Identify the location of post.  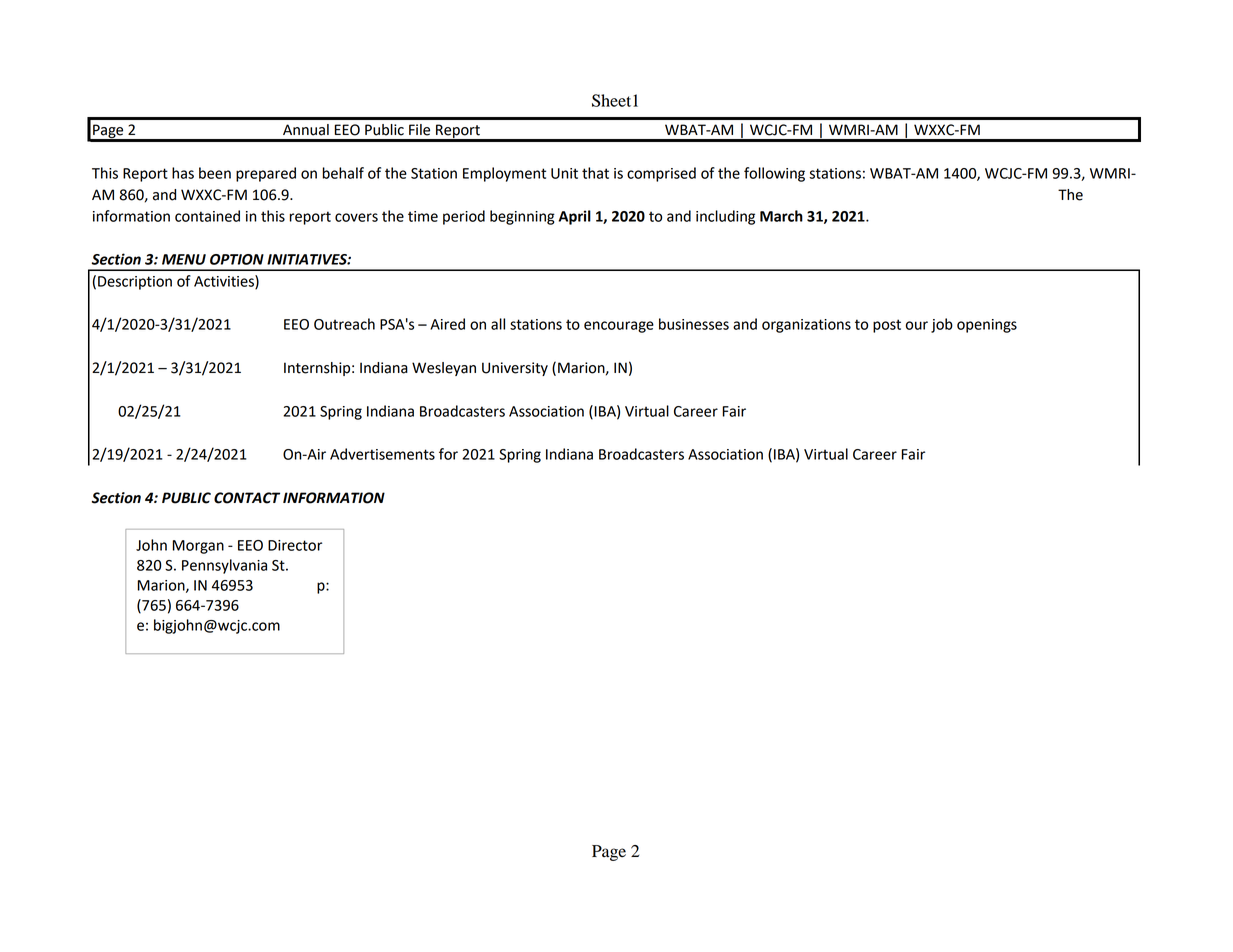
(887, 326).
